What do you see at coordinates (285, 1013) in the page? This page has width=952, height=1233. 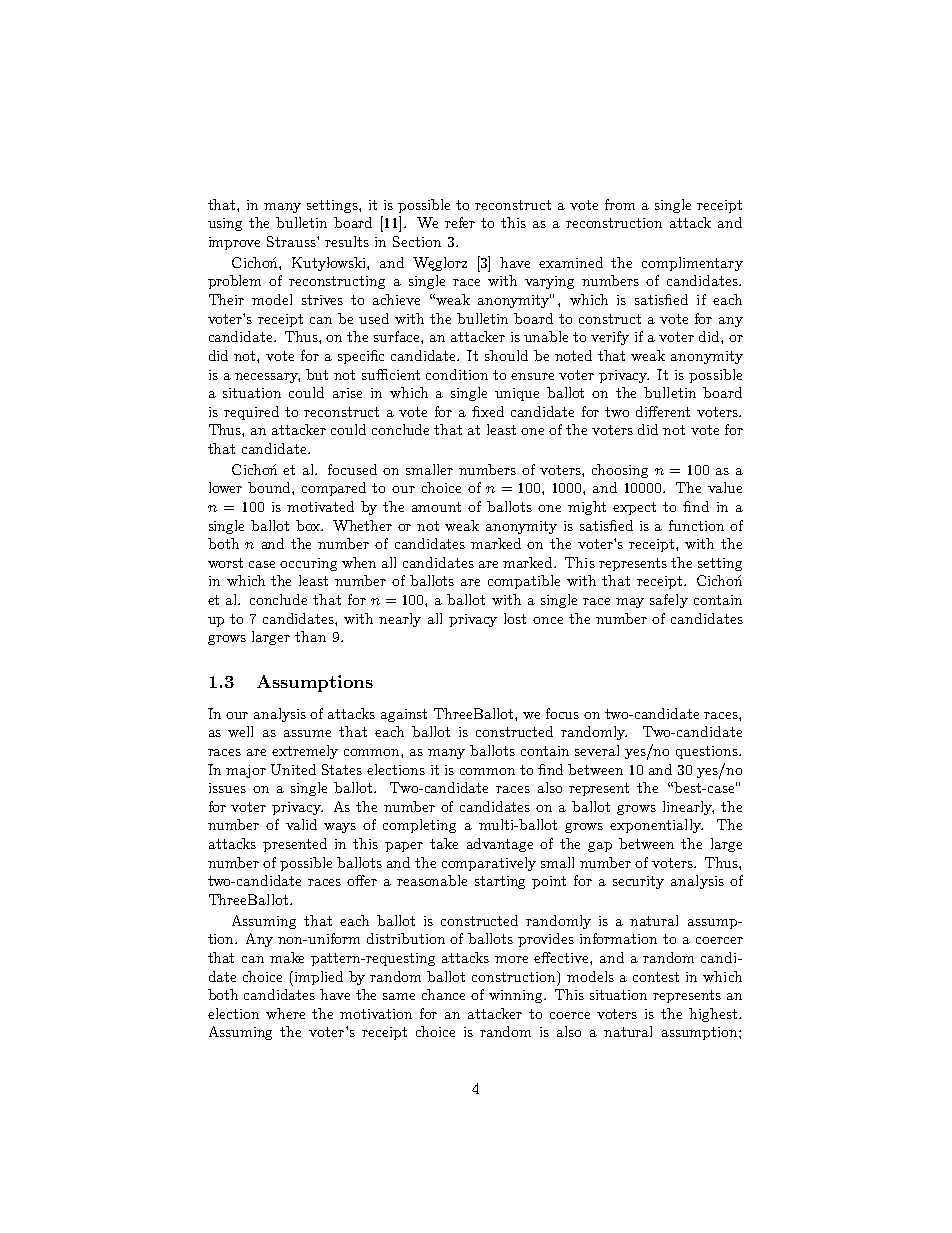 I see `where` at bounding box center [285, 1013].
